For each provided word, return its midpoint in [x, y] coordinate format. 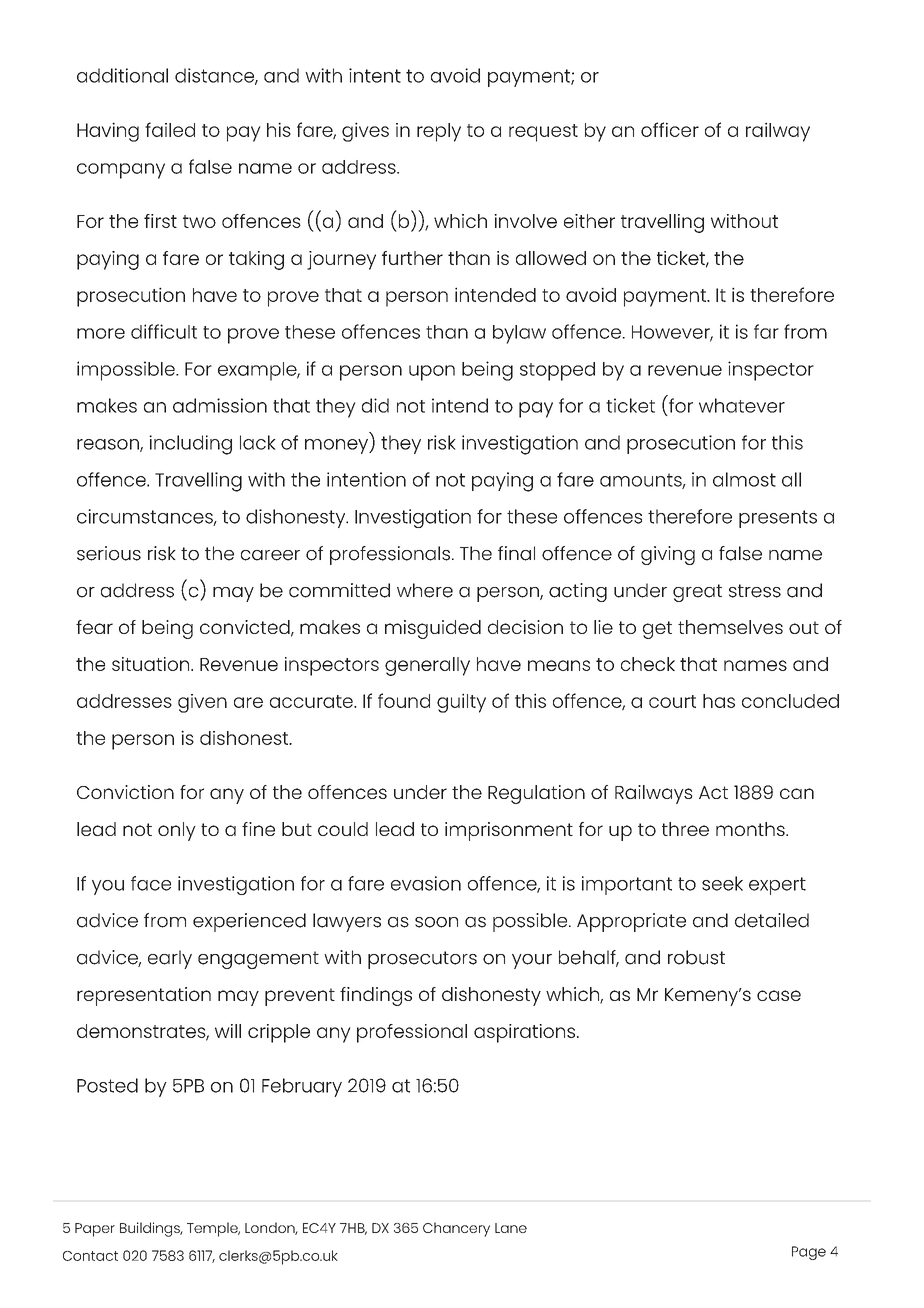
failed [170, 129]
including [190, 445]
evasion [426, 883]
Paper [95, 1230]
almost [744, 479]
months [751, 829]
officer [670, 129]
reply [439, 132]
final [516, 553]
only [177, 831]
